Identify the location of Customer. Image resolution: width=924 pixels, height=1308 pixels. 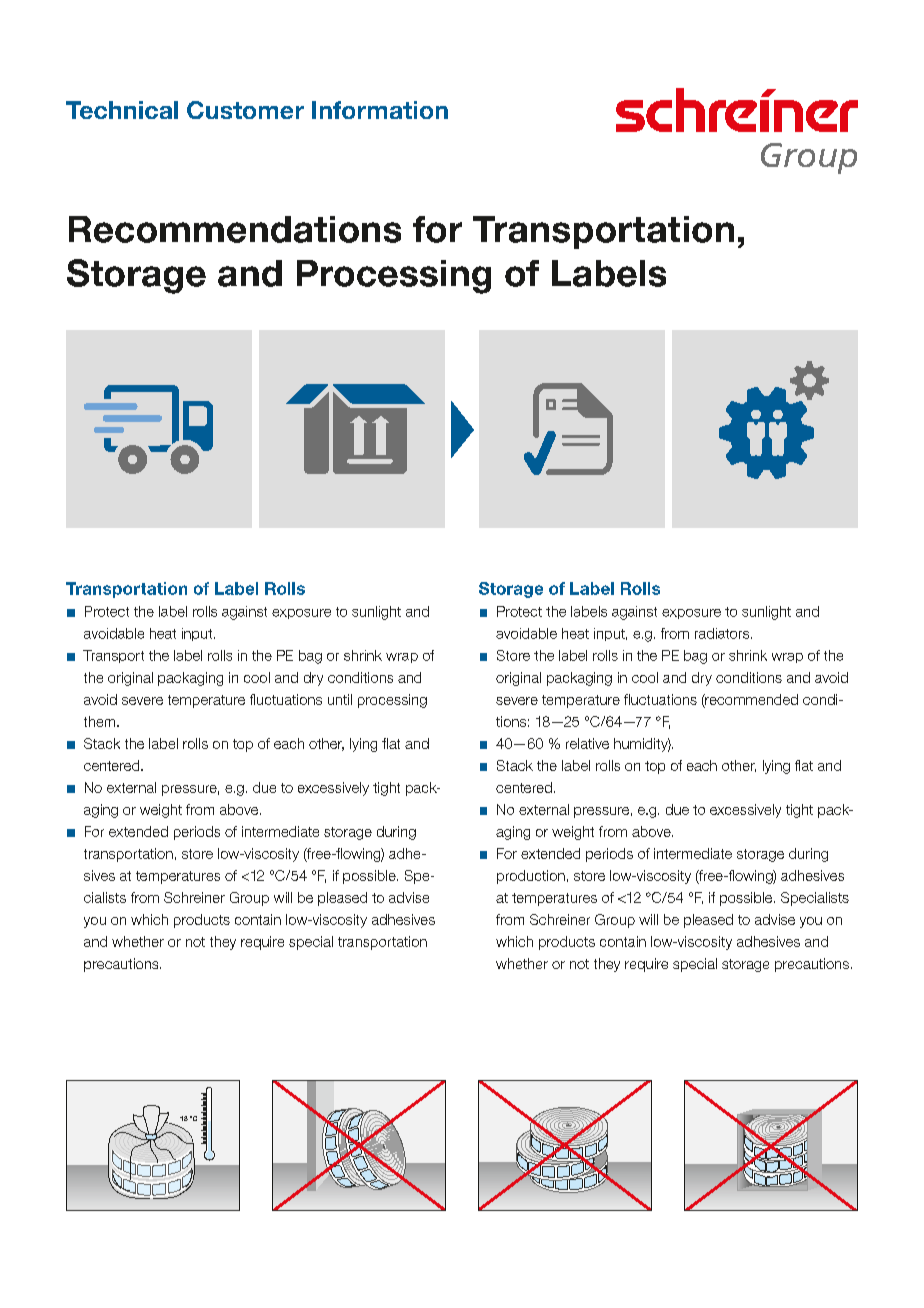
(245, 110).
